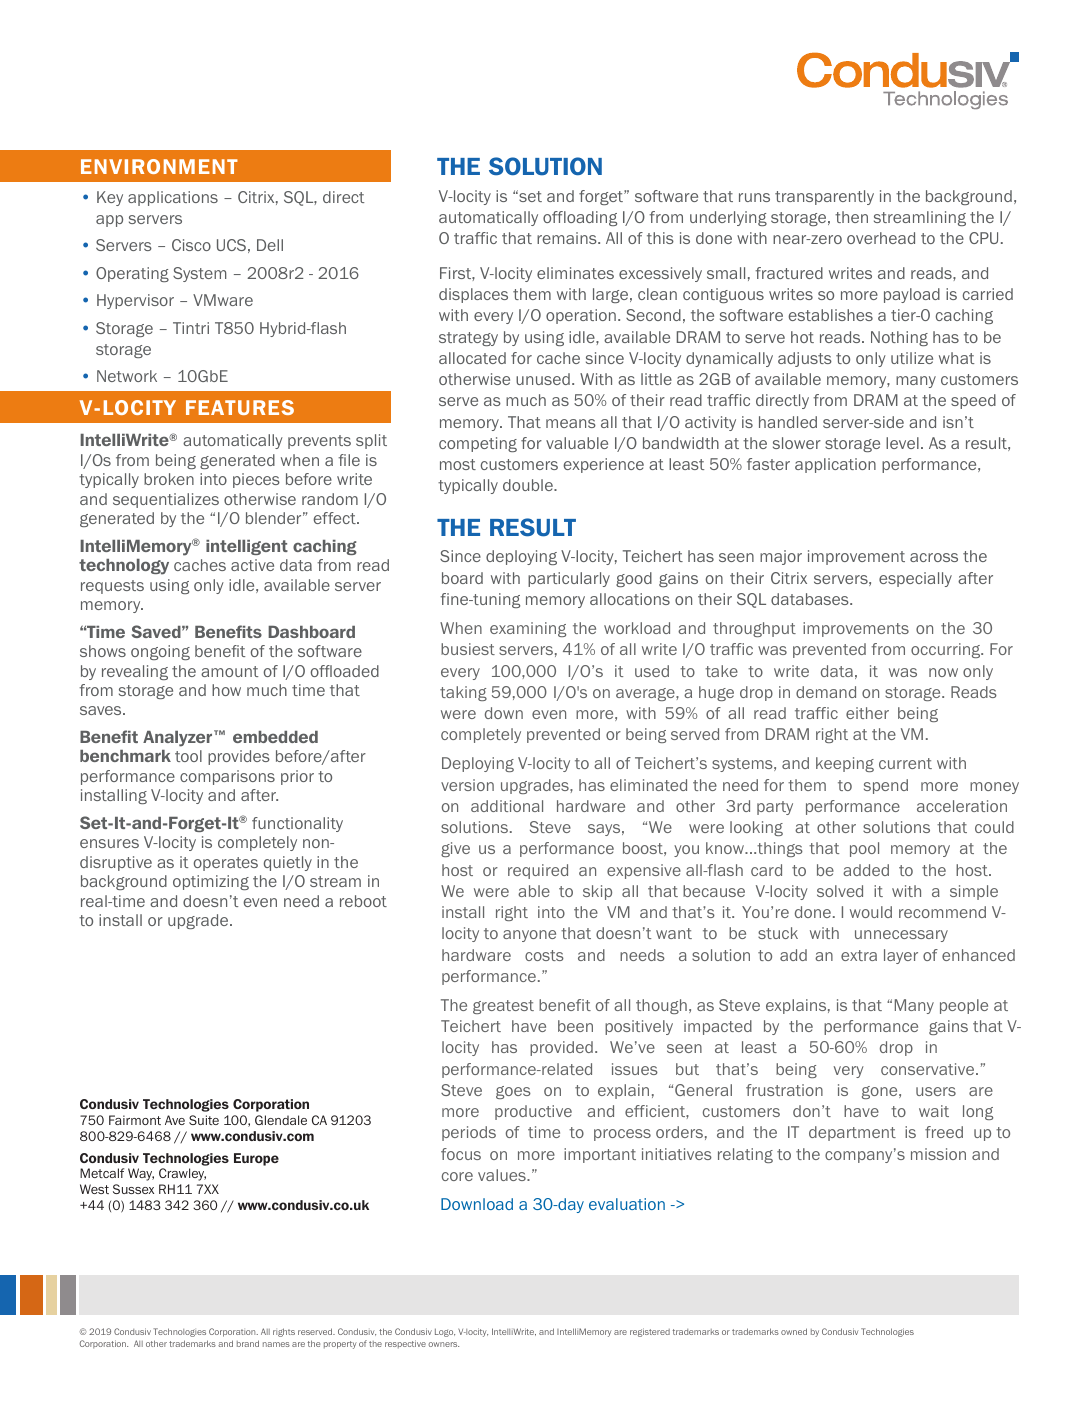 Image resolution: width=1083 pixels, height=1402 pixels. Describe the element at coordinates (851, 217) in the screenshot. I see `then` at that location.
